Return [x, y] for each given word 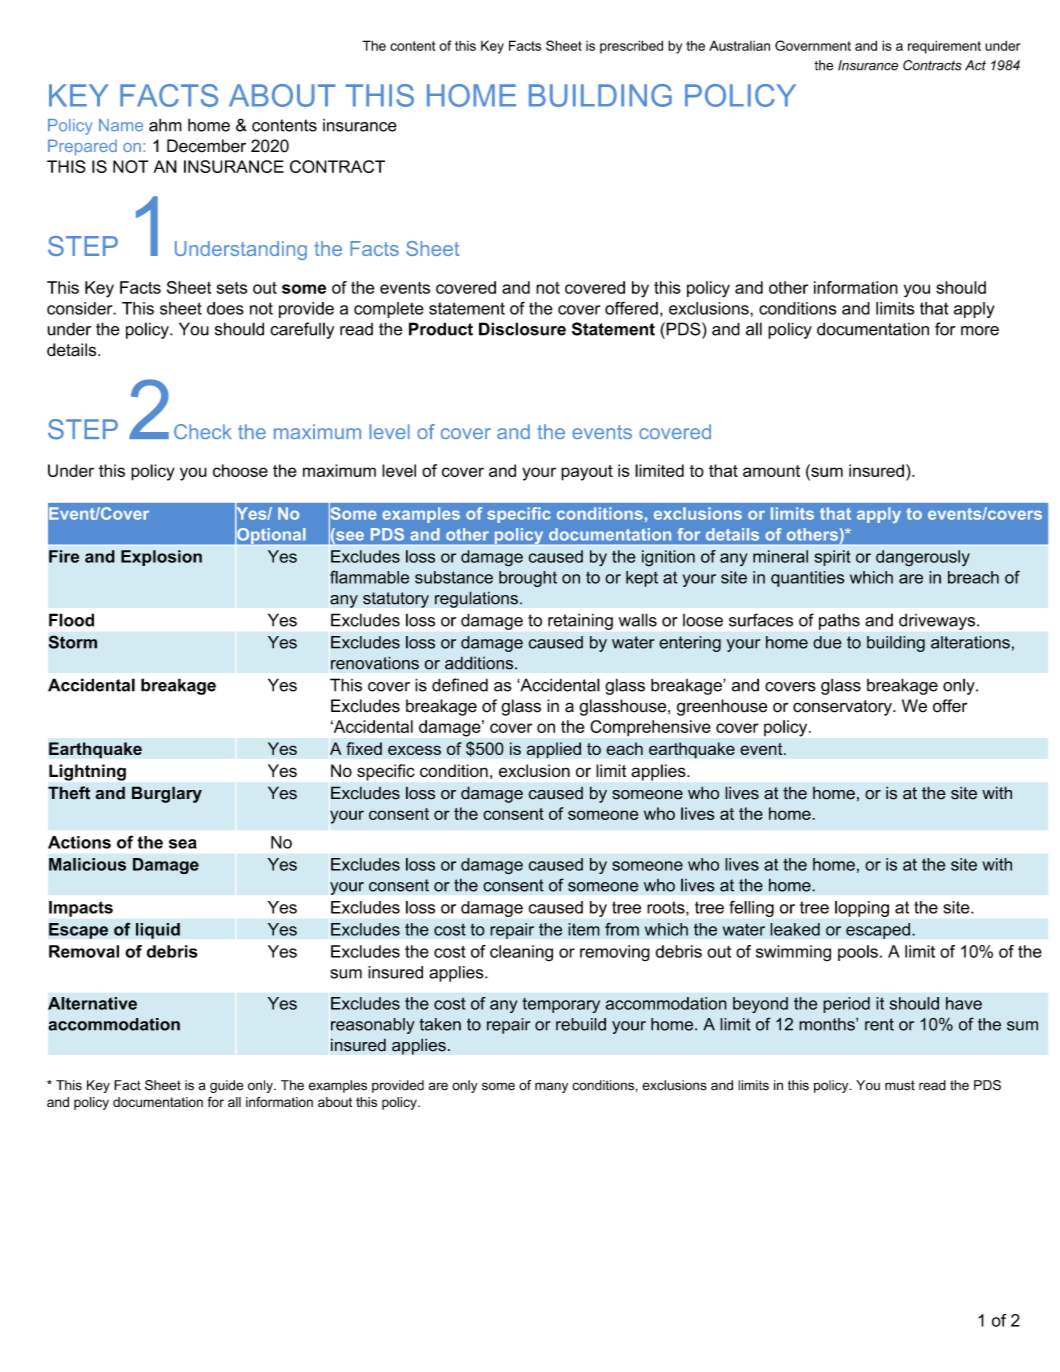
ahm [165, 125]
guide [226, 1086]
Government [813, 45]
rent [879, 1024]
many [551, 1087]
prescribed [631, 47]
